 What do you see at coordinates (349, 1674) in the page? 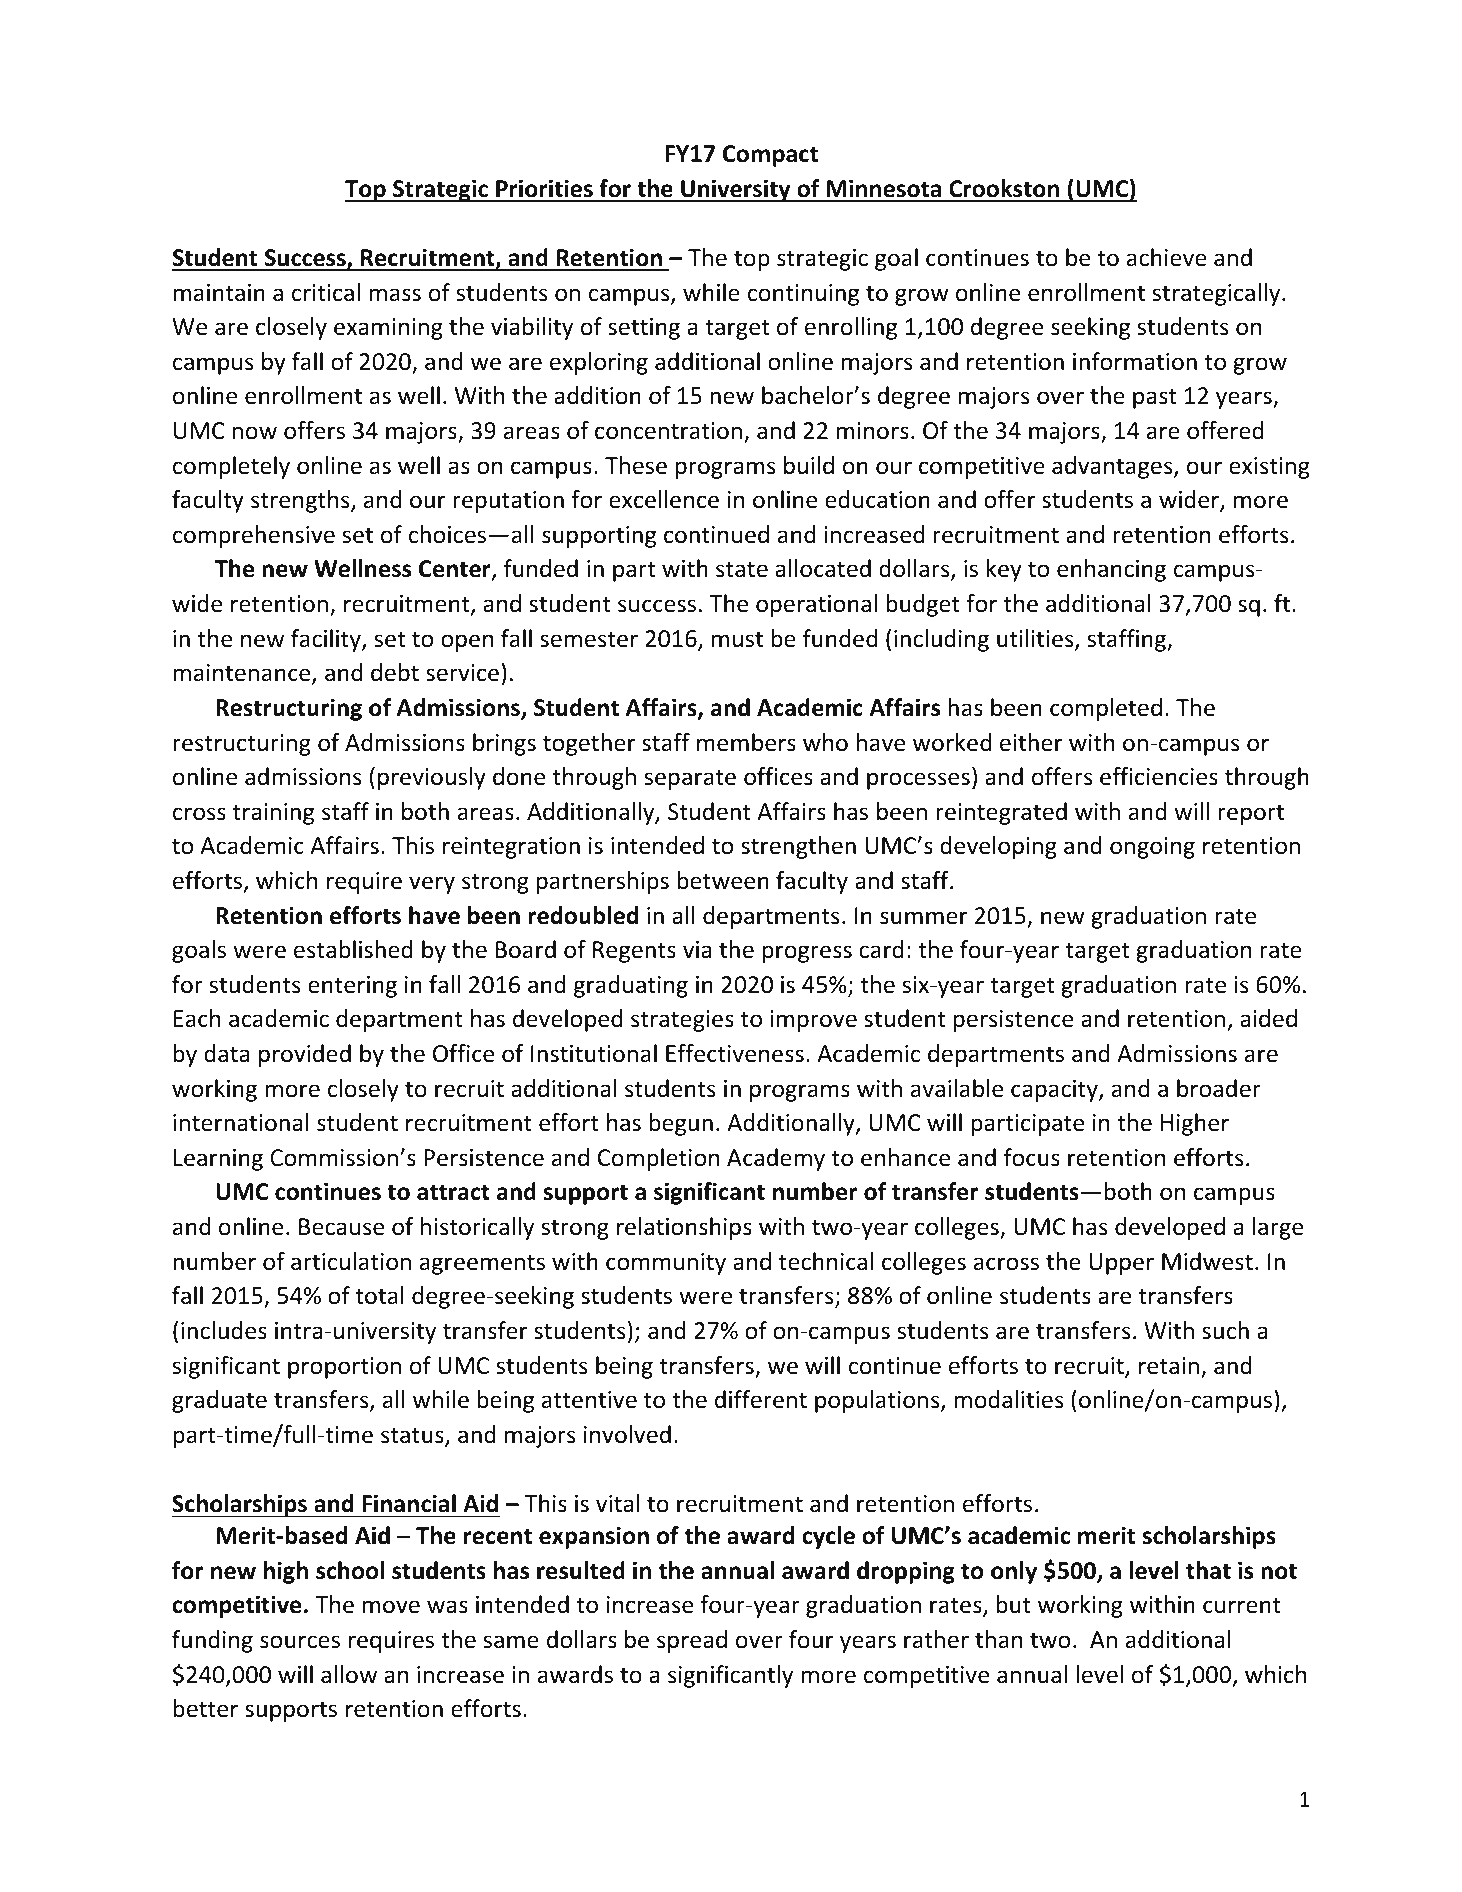
I see `allow` at bounding box center [349, 1674].
